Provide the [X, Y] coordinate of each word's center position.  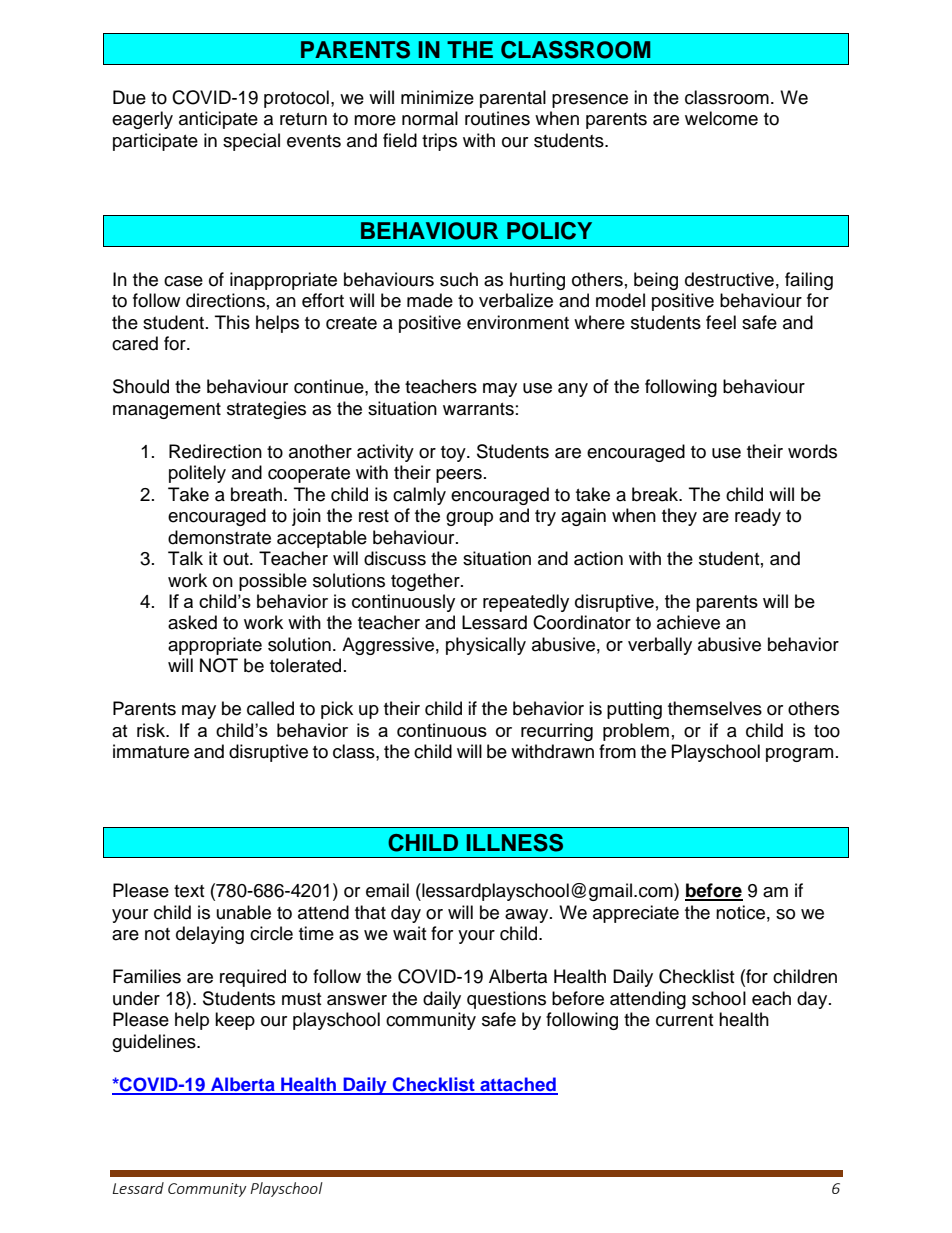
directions [225, 300]
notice [740, 912]
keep [235, 1021]
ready [758, 517]
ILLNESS [515, 843]
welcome [721, 118]
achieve [688, 622]
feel [721, 322]
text [189, 891]
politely [197, 474]
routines [497, 118]
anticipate [218, 120]
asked [192, 622]
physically [486, 646]
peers [459, 476]
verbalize [516, 300]
